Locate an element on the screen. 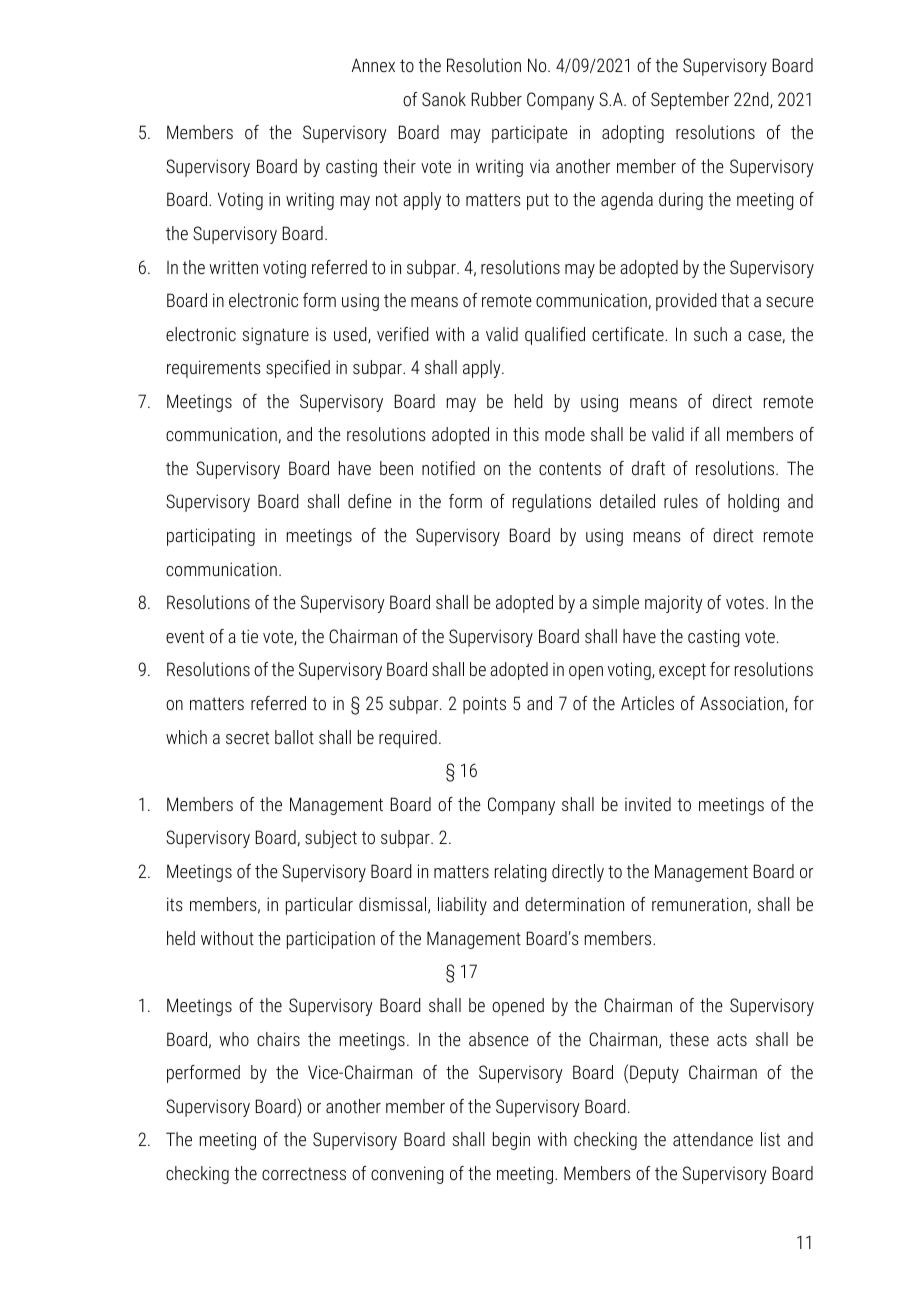  September is located at coordinates (690, 101).
